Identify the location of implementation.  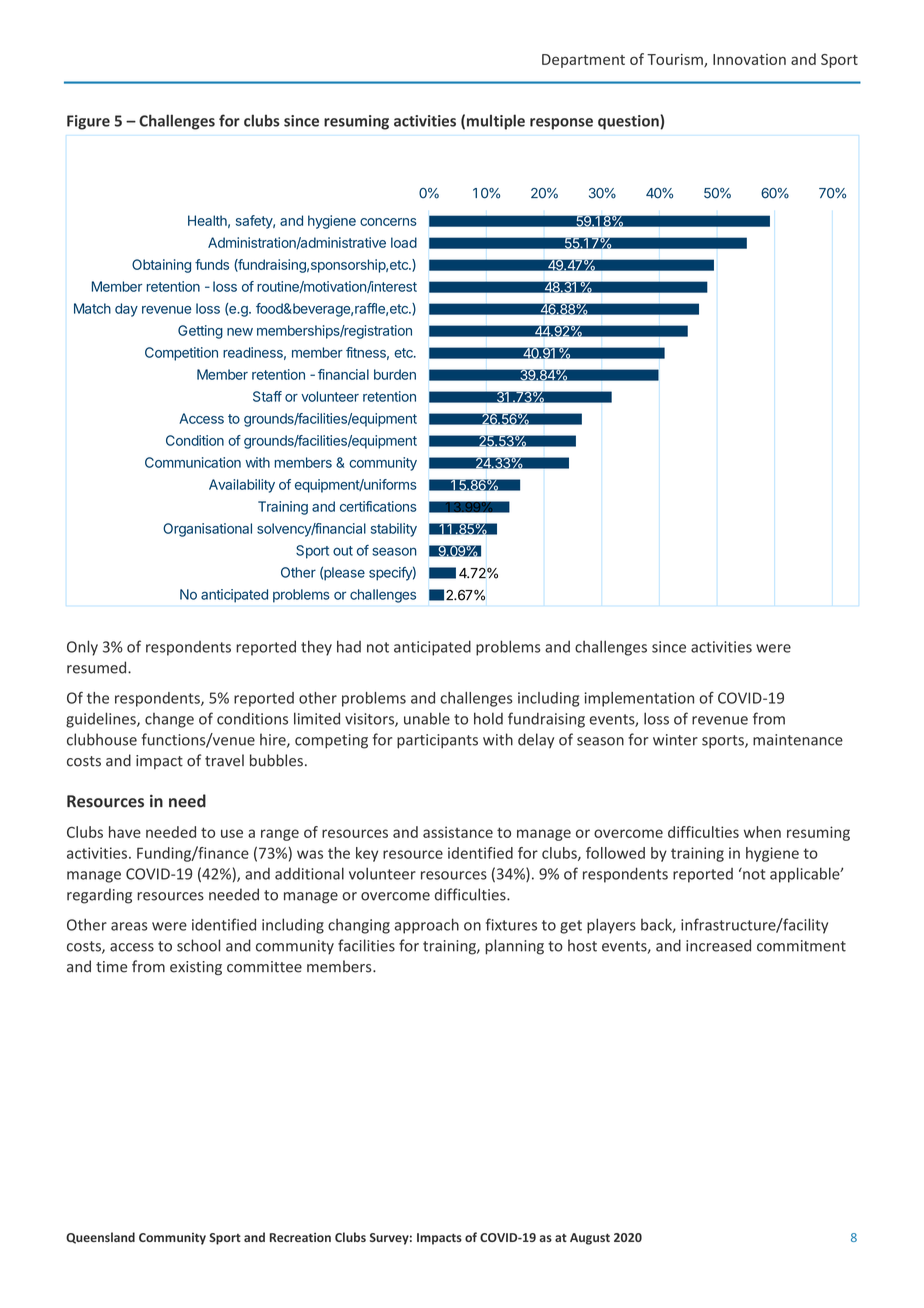
(639, 699).
